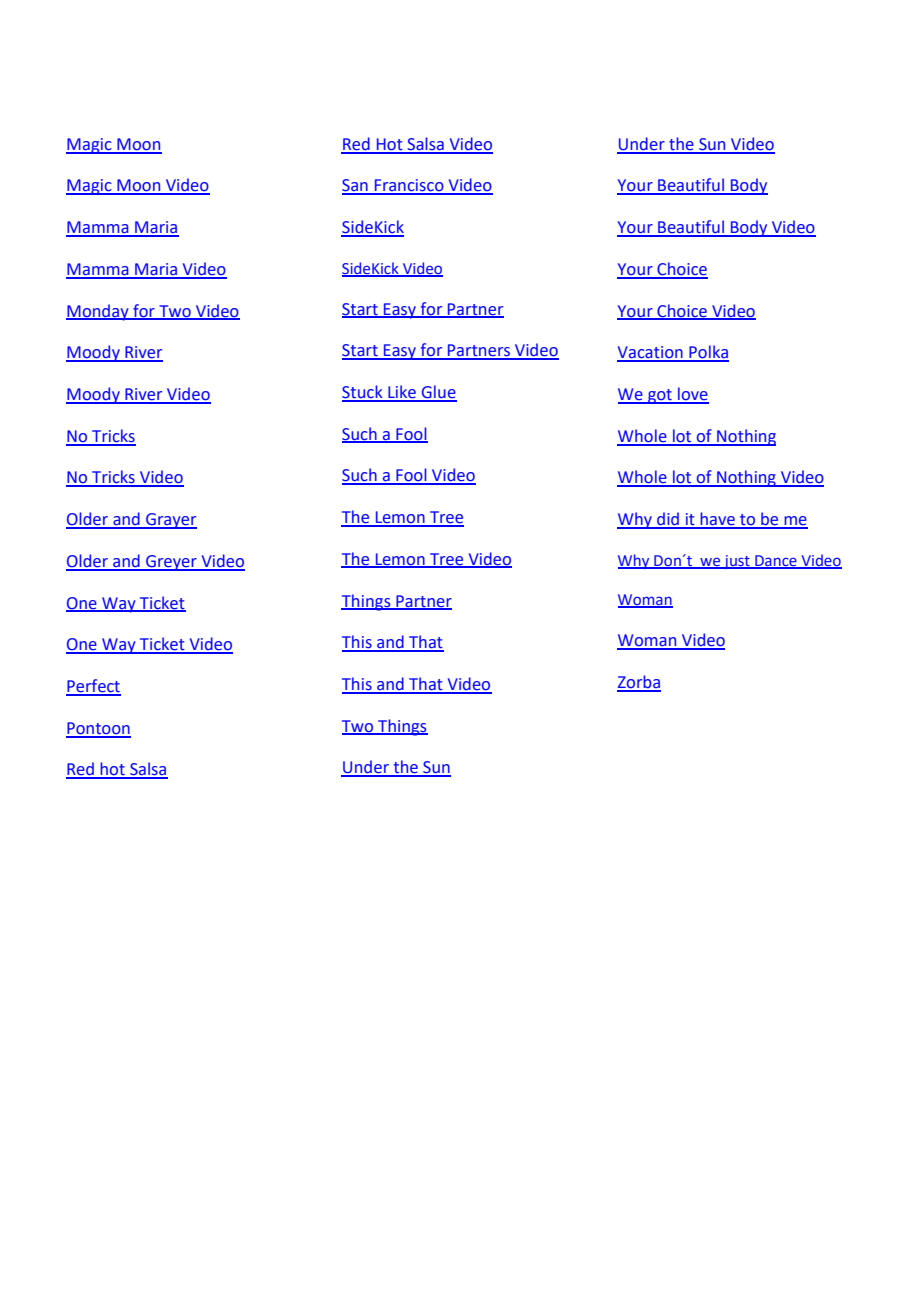 This screenshot has width=924, height=1308. Describe the element at coordinates (409, 186) in the screenshot. I see `Francisco` at that location.
